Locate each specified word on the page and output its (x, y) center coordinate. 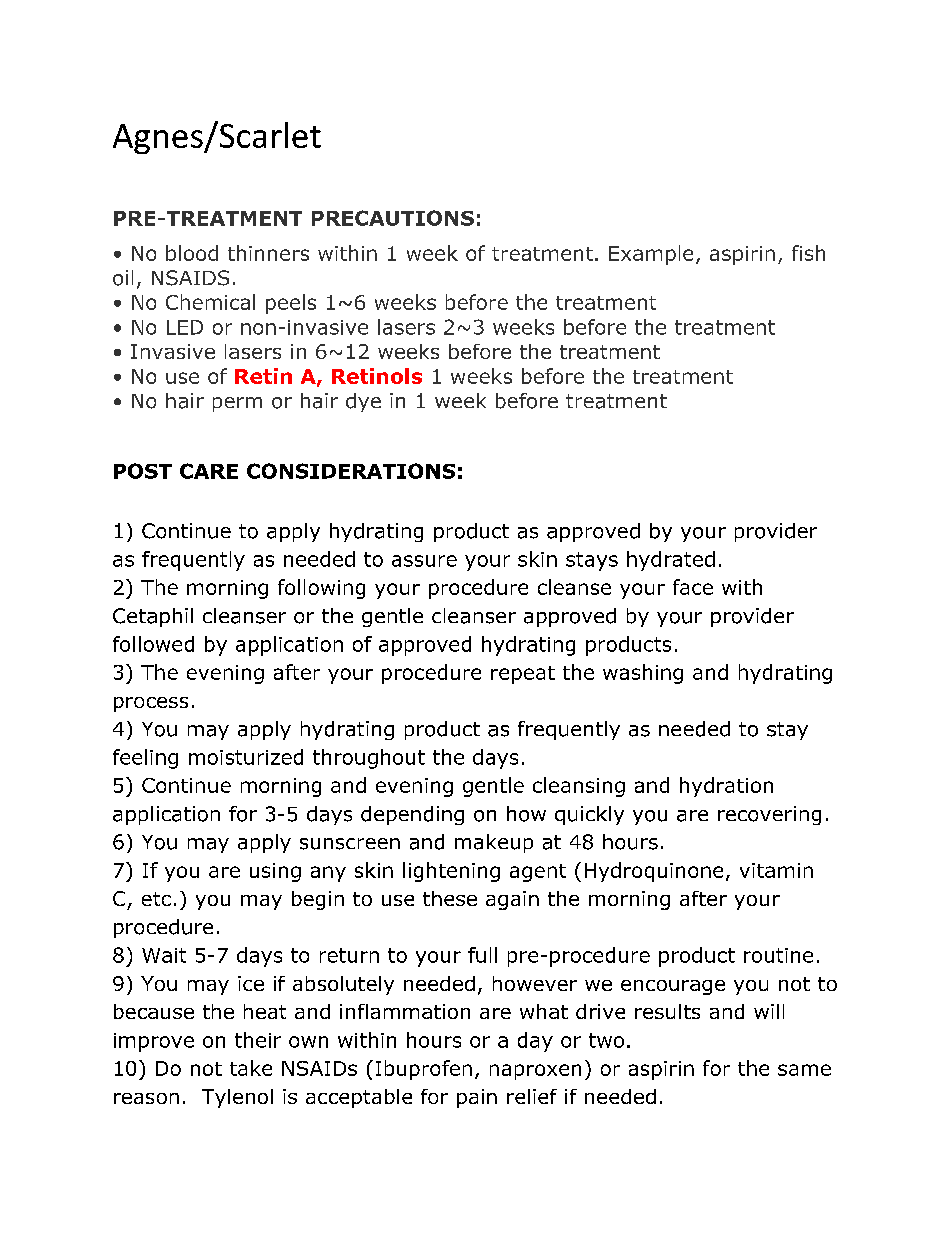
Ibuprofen (424, 1070)
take (251, 1068)
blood (192, 253)
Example (651, 255)
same (804, 1070)
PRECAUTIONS (393, 218)
